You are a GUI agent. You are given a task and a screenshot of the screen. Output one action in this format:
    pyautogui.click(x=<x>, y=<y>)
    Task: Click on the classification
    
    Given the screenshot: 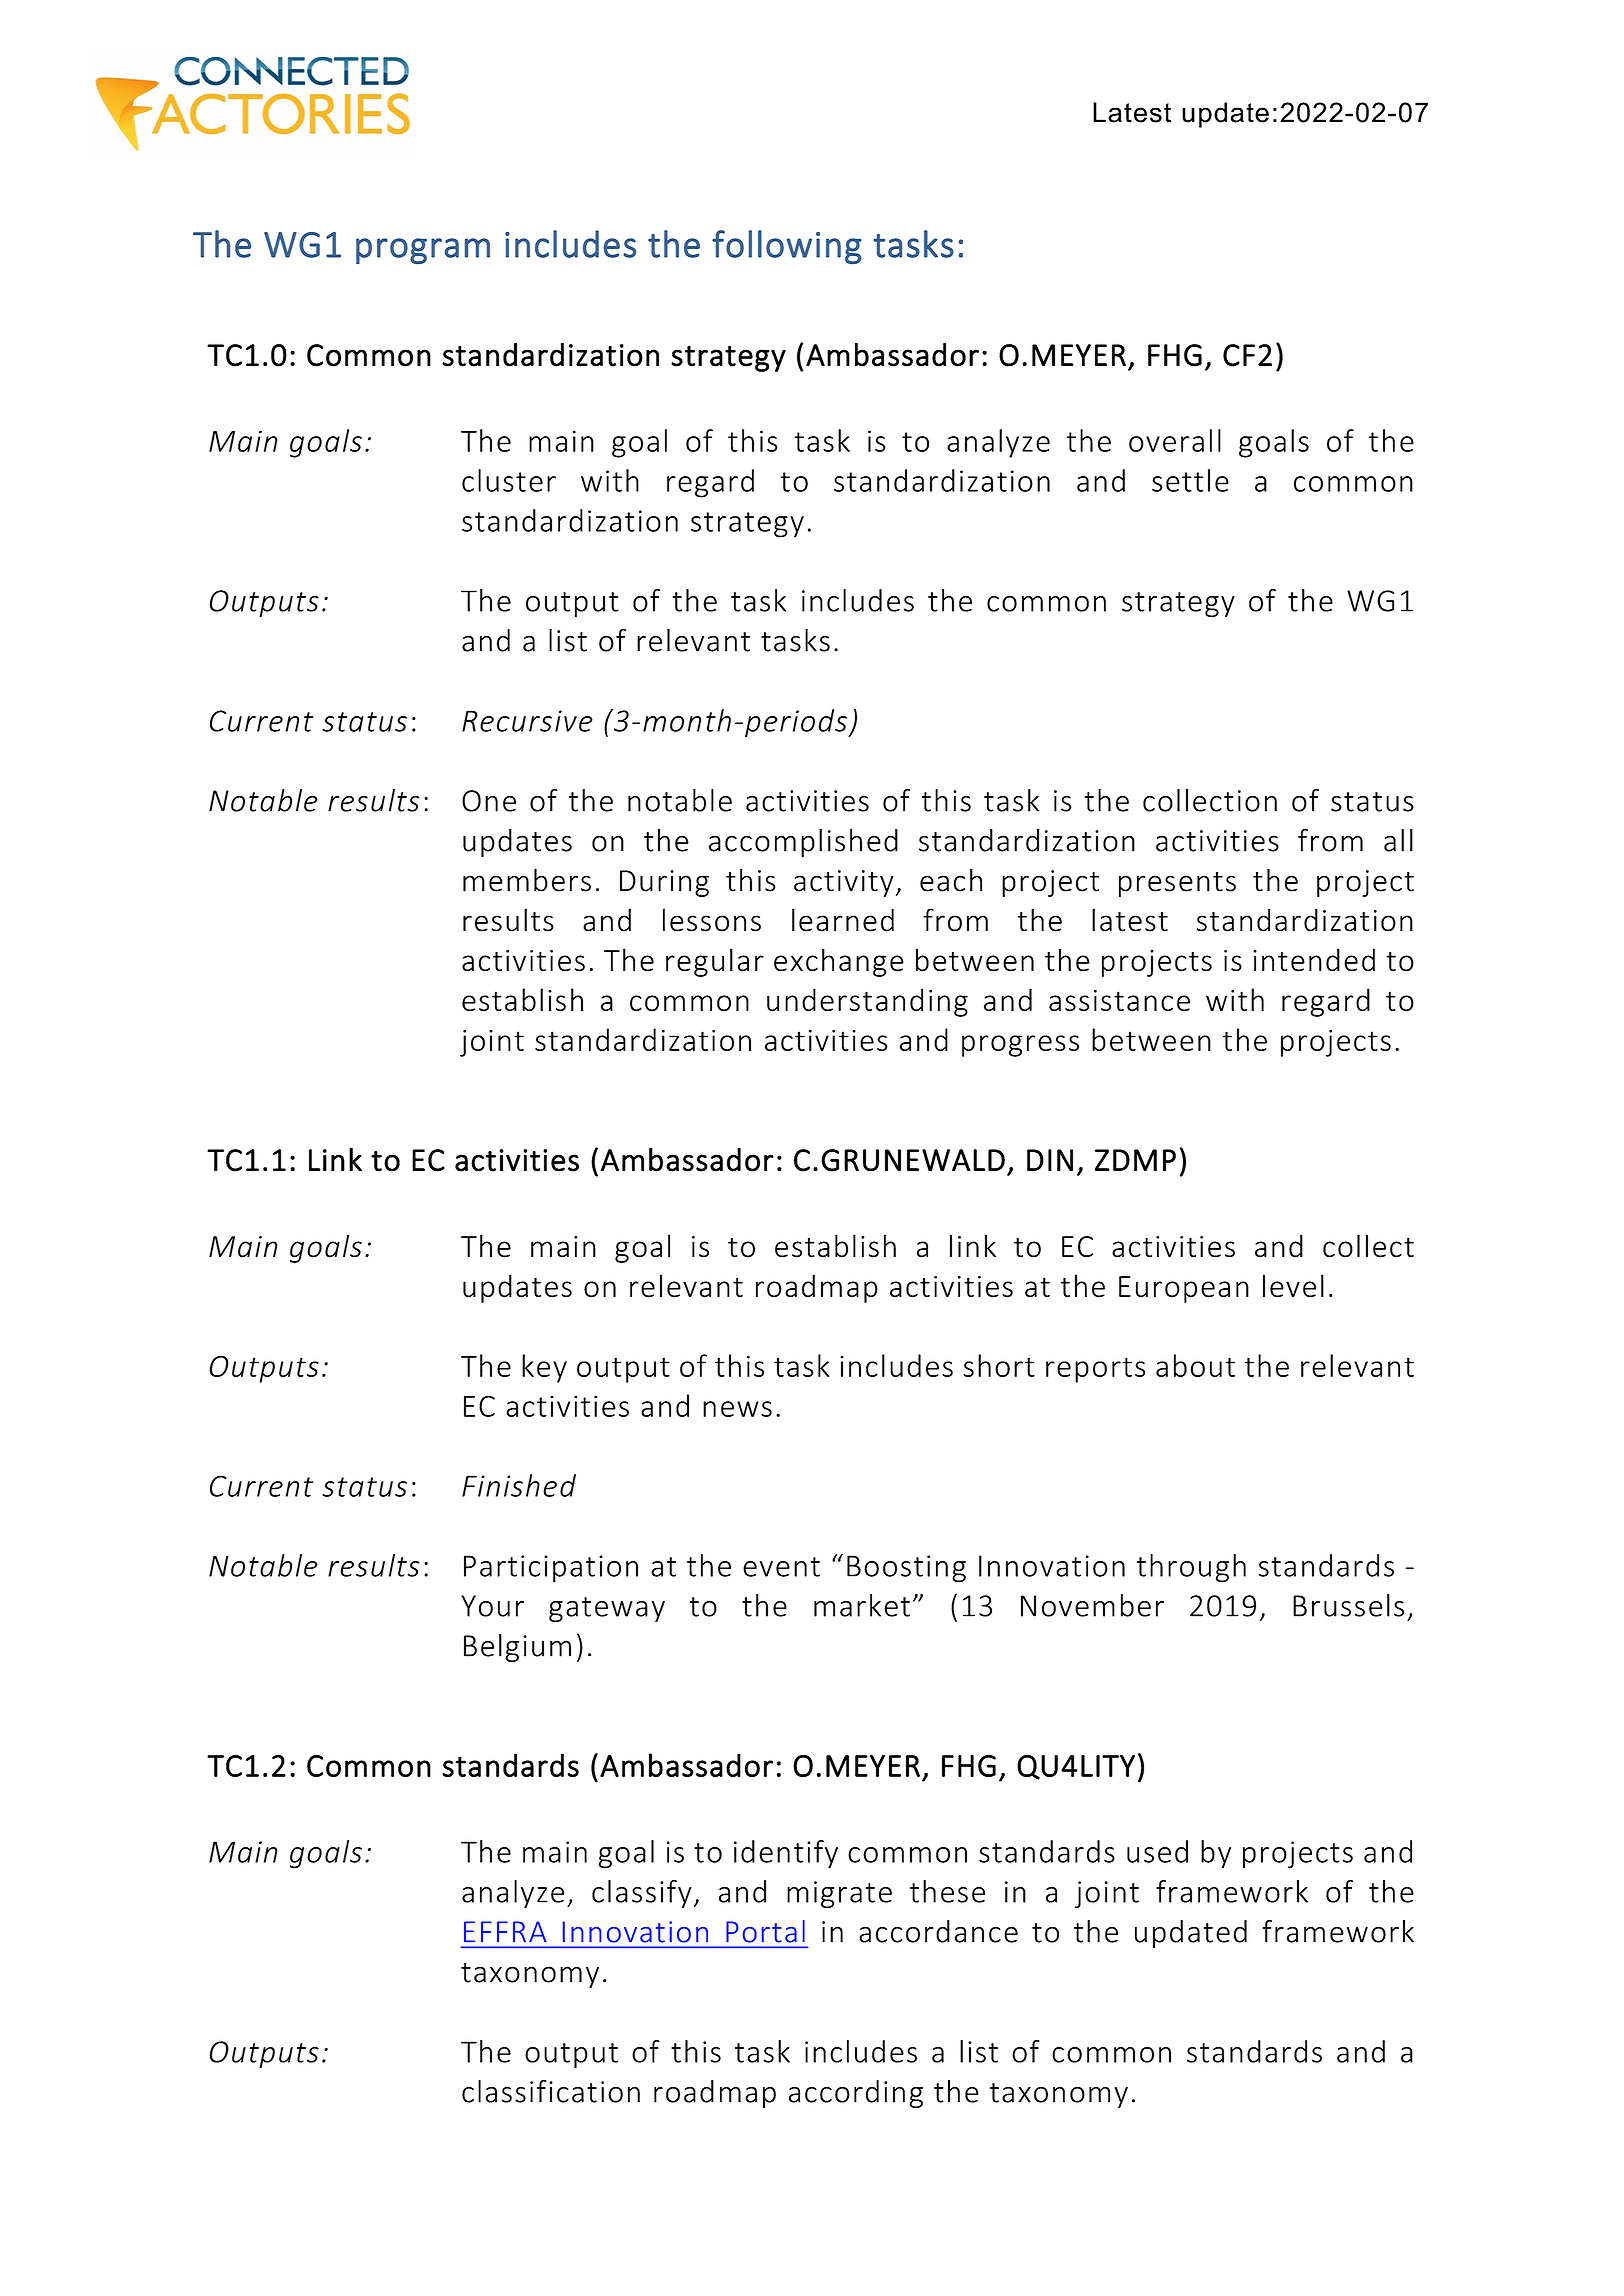 What is the action you would take?
    pyautogui.click(x=551, y=2091)
